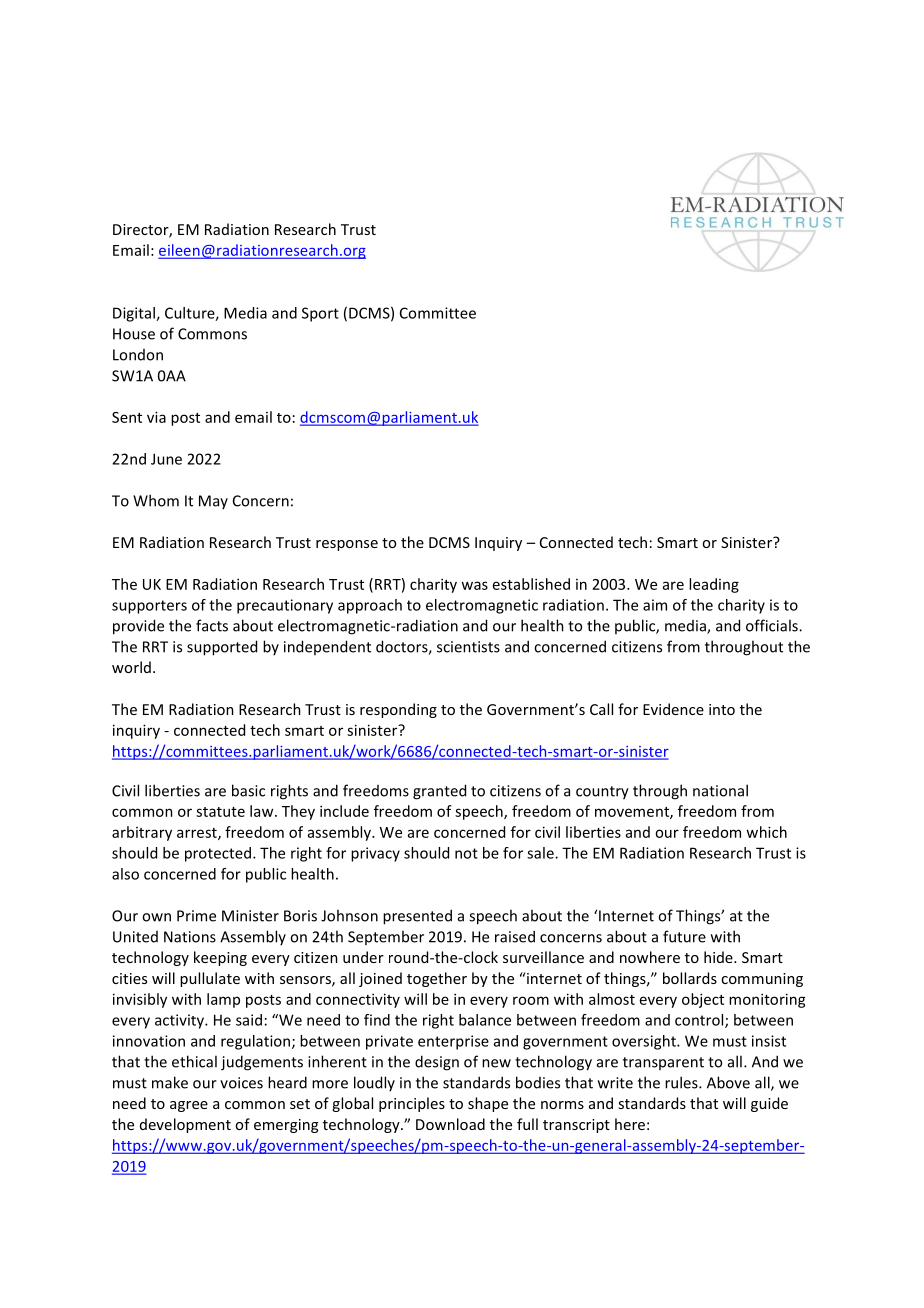 This document has height=1308, width=924. What do you see at coordinates (189, 1106) in the document?
I see `agree` at bounding box center [189, 1106].
